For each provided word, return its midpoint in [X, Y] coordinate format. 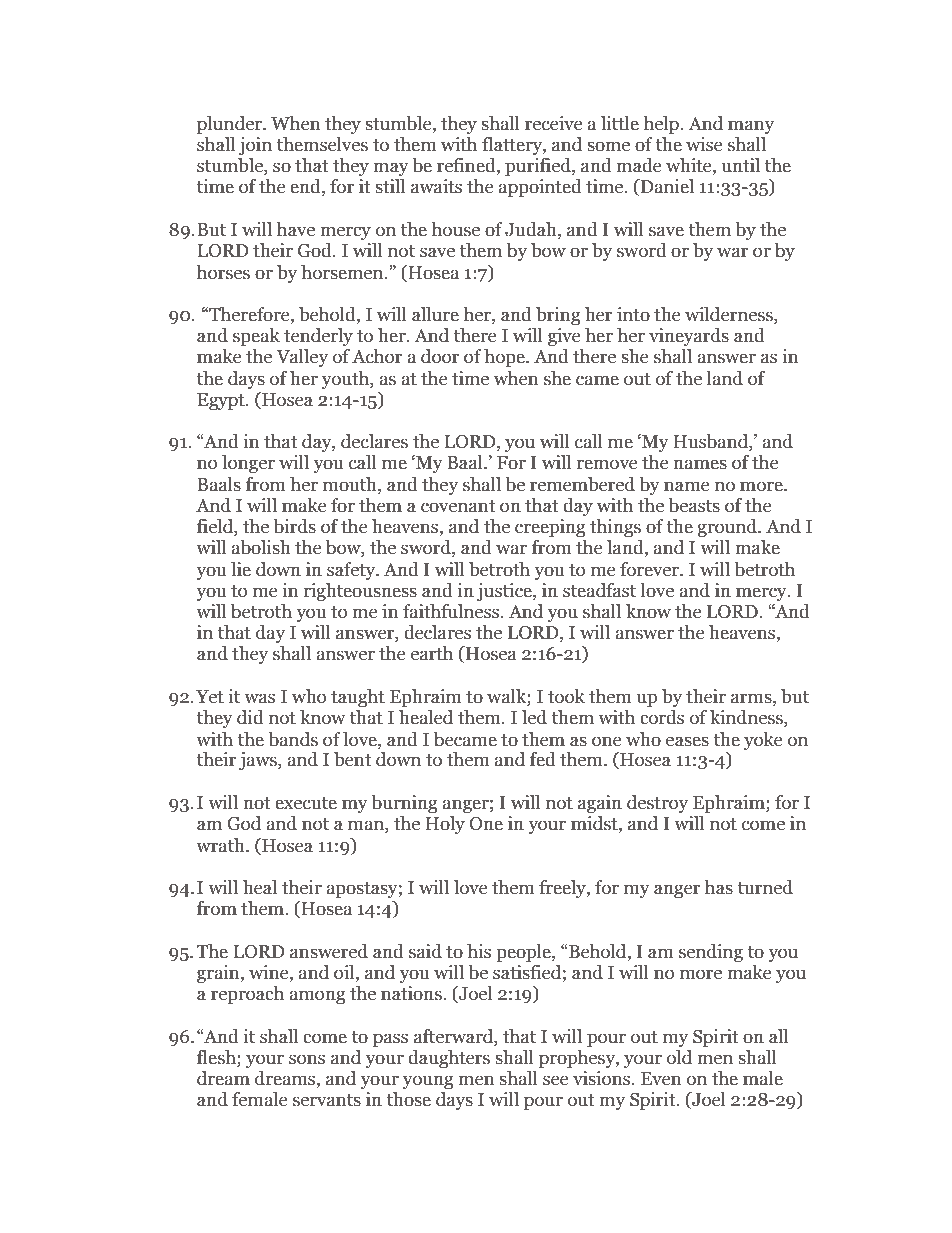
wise [704, 144]
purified [539, 167]
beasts [694, 505]
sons [307, 1059]
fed [543, 759]
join [255, 146]
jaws [259, 761]
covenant [458, 506]
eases [687, 741]
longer [248, 464]
